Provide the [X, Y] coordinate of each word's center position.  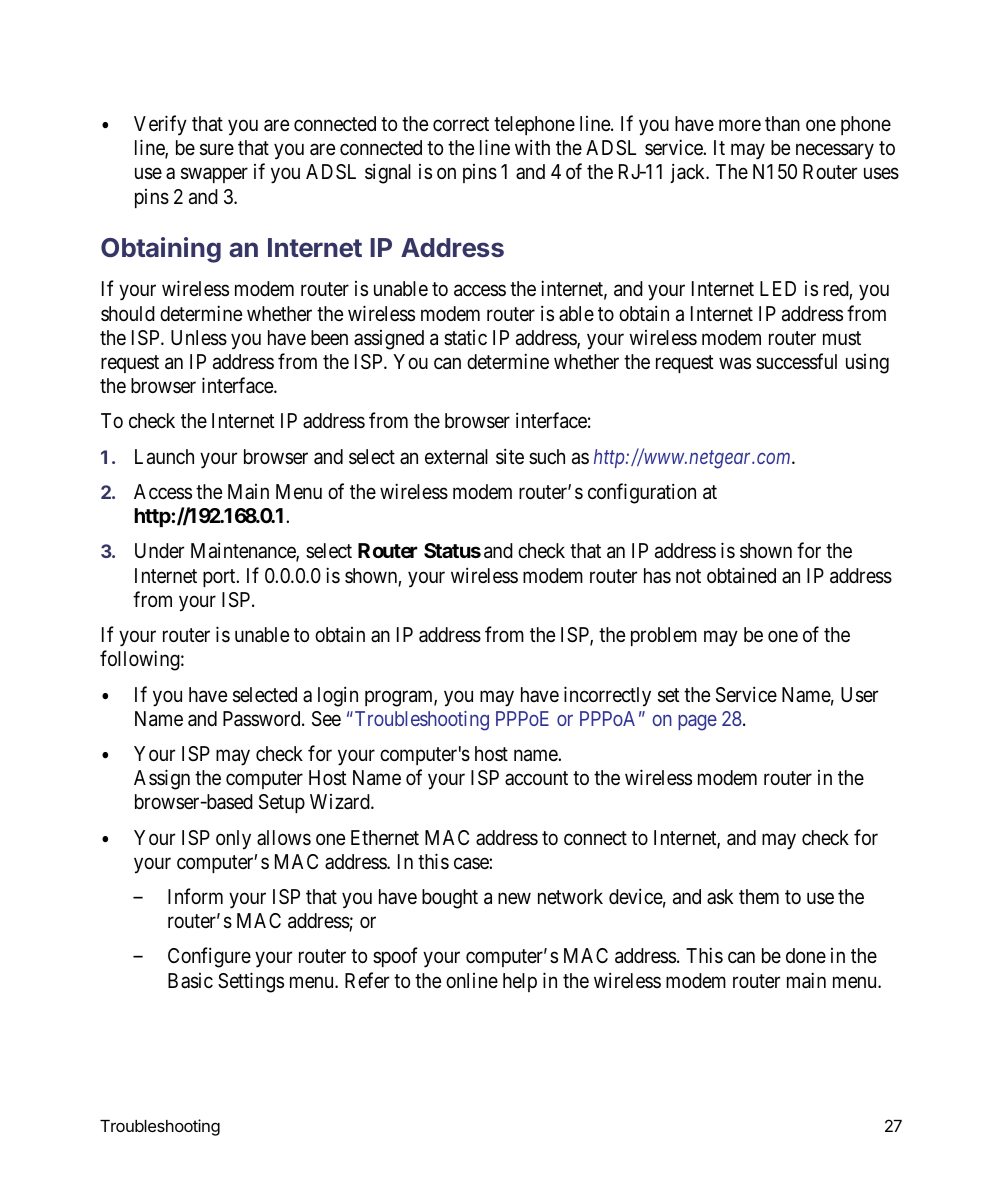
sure [217, 150]
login [338, 696]
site [510, 456]
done [806, 956]
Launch [164, 457]
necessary [835, 152]
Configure [209, 958]
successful [796, 361]
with [532, 147]
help [520, 982]
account [536, 778]
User [859, 695]
